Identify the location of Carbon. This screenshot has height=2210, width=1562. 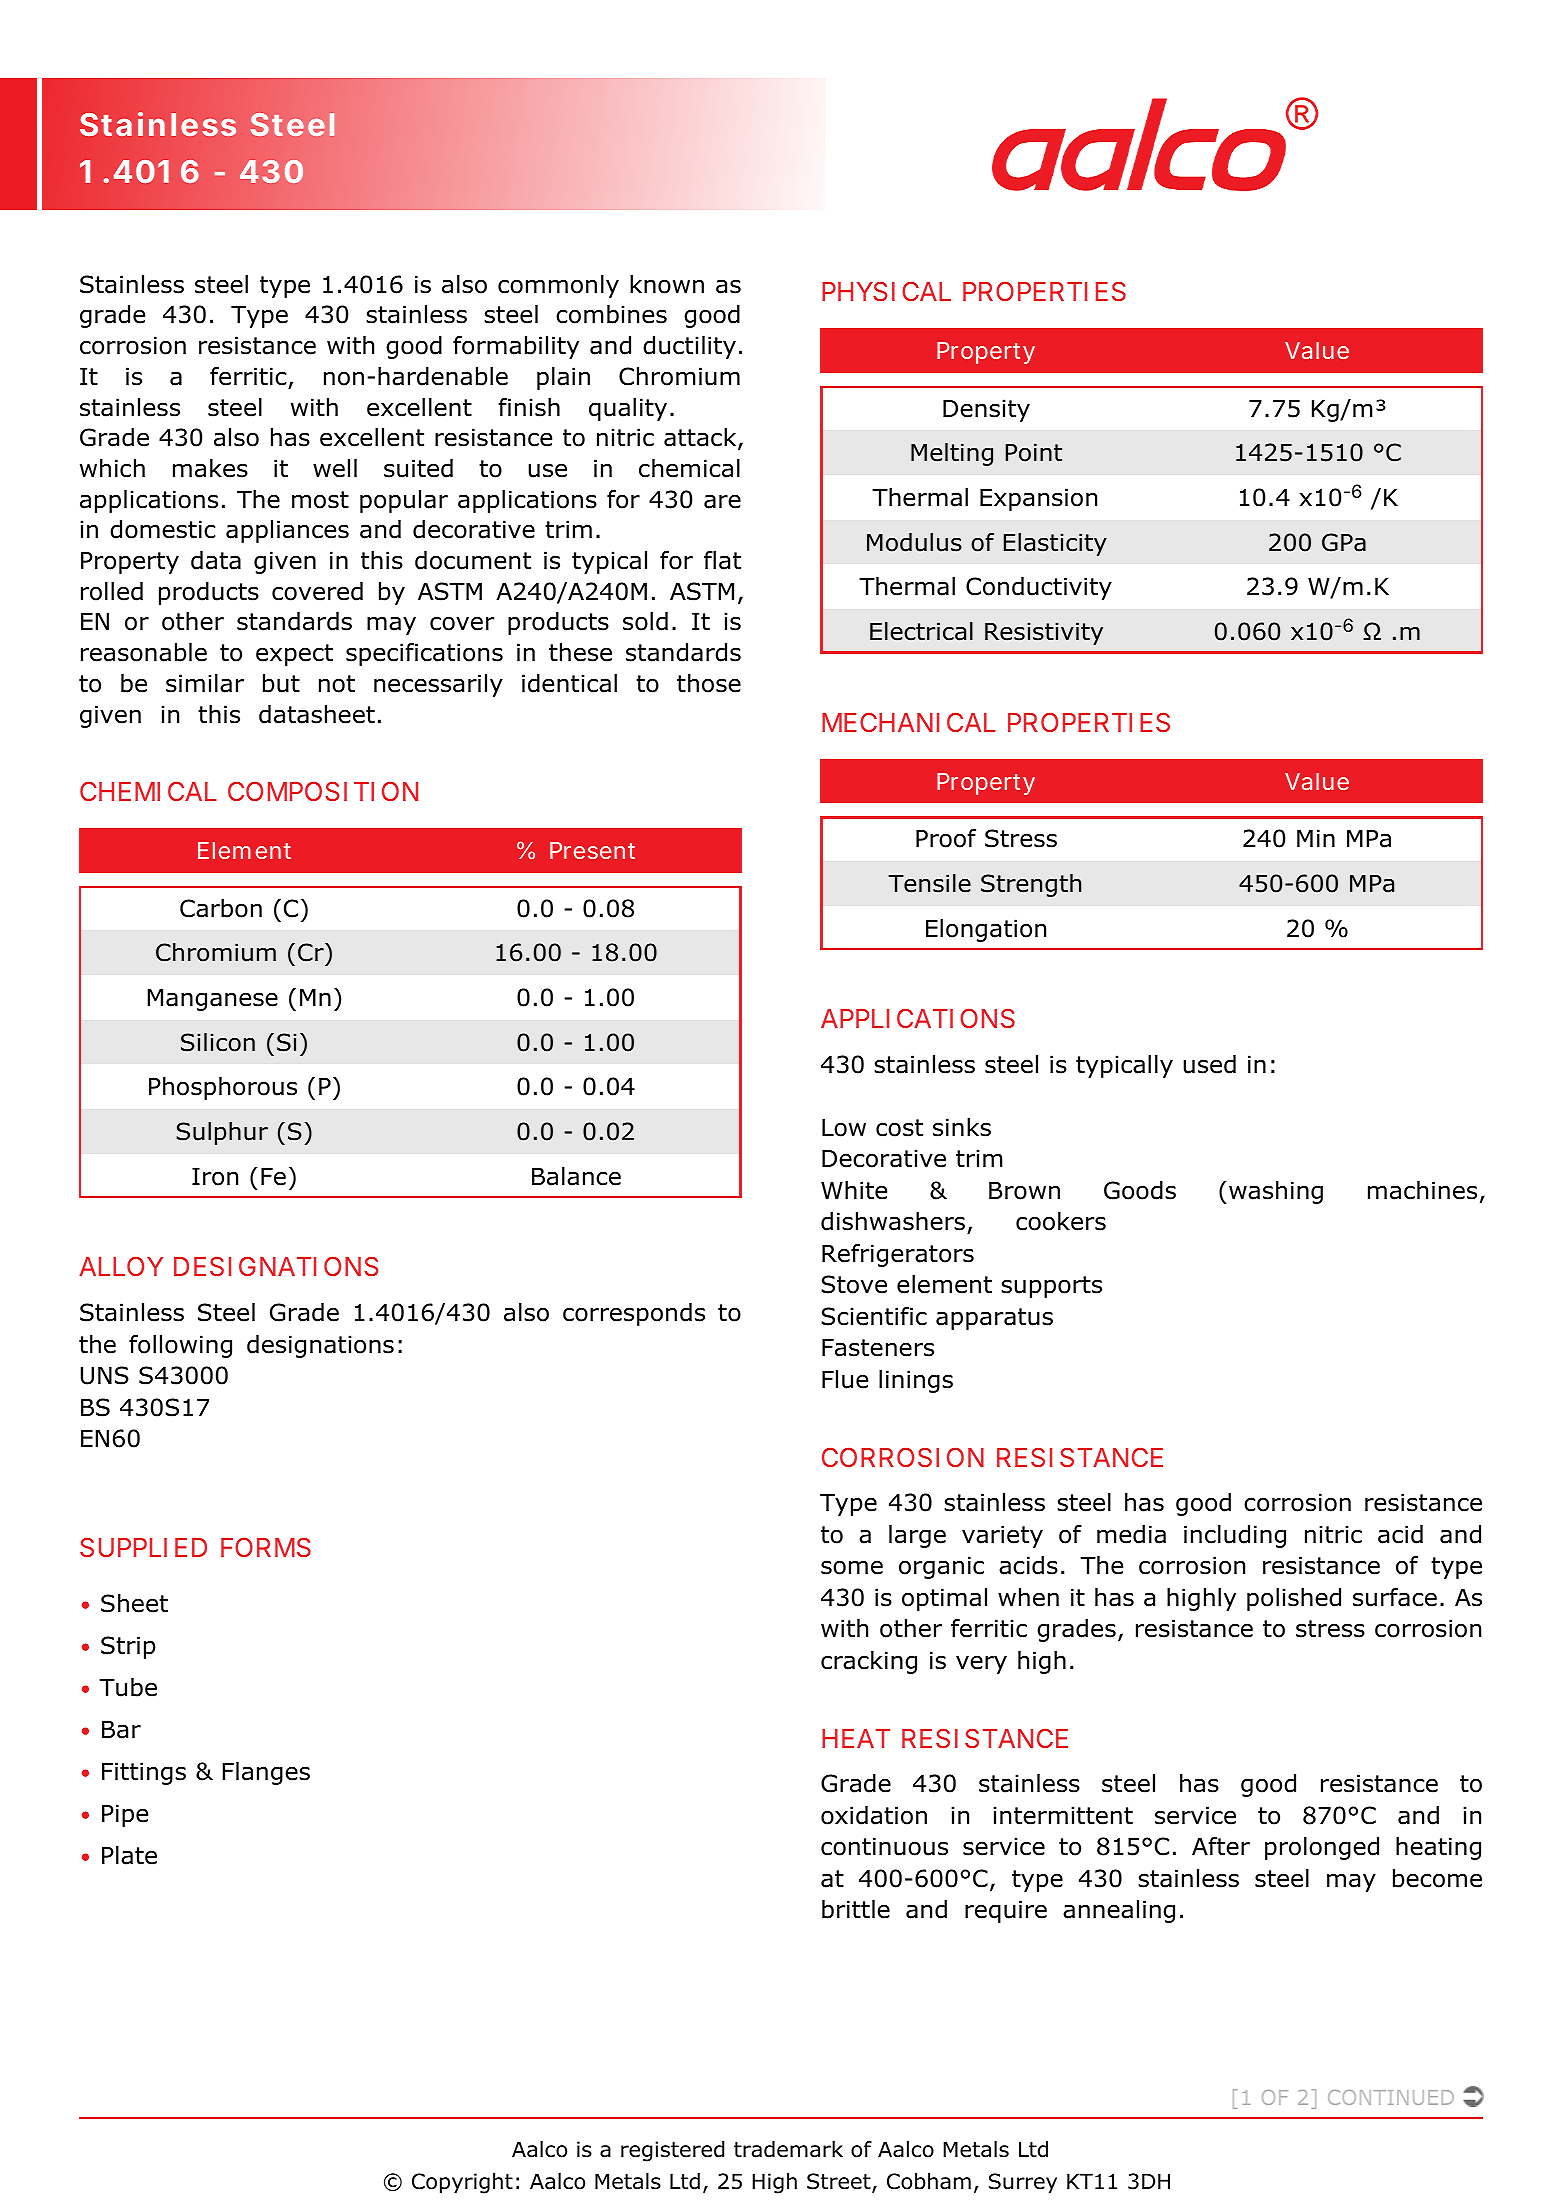
(221, 908).
